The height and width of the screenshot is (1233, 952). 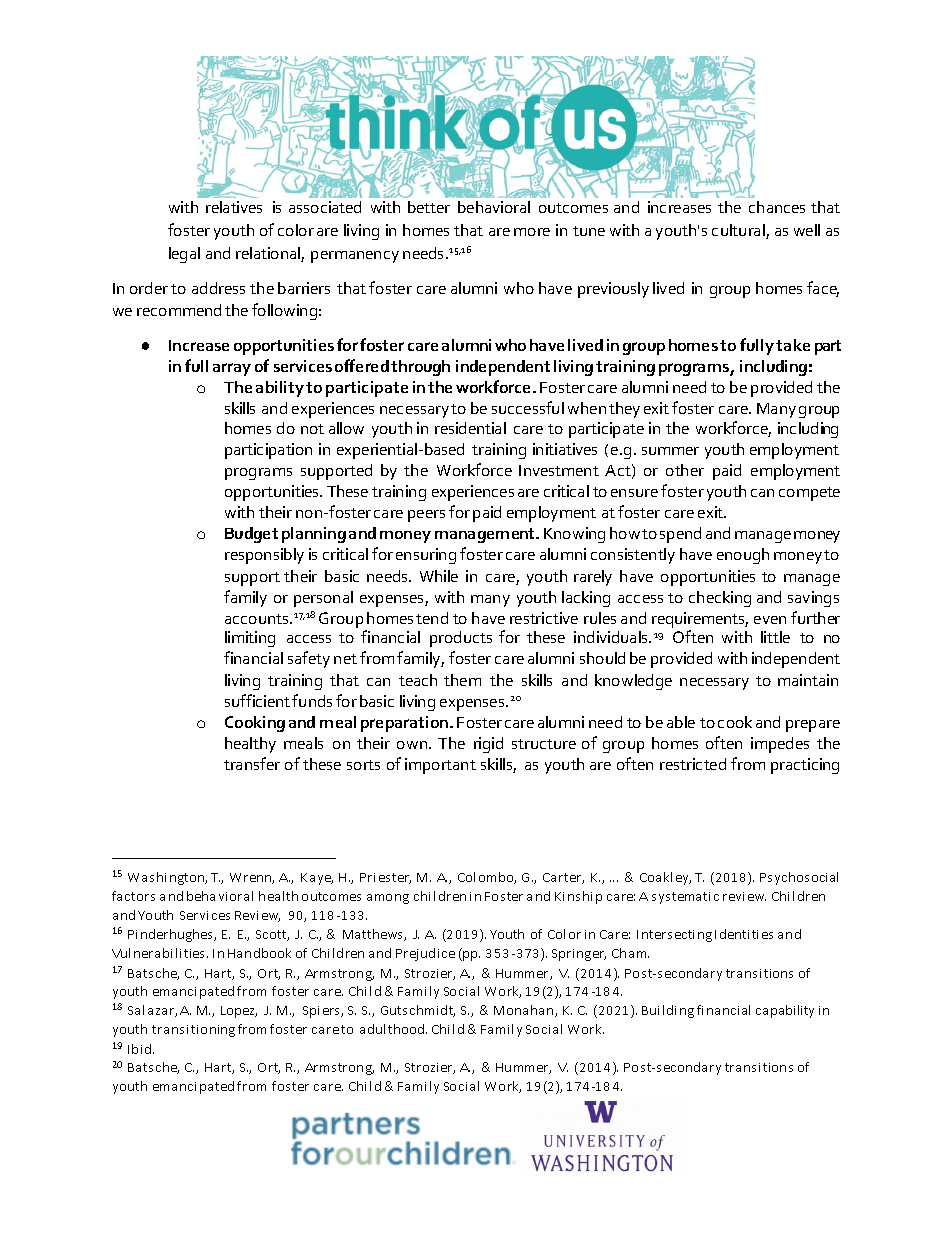 What do you see at coordinates (670, 451) in the screenshot?
I see `summer` at bounding box center [670, 451].
